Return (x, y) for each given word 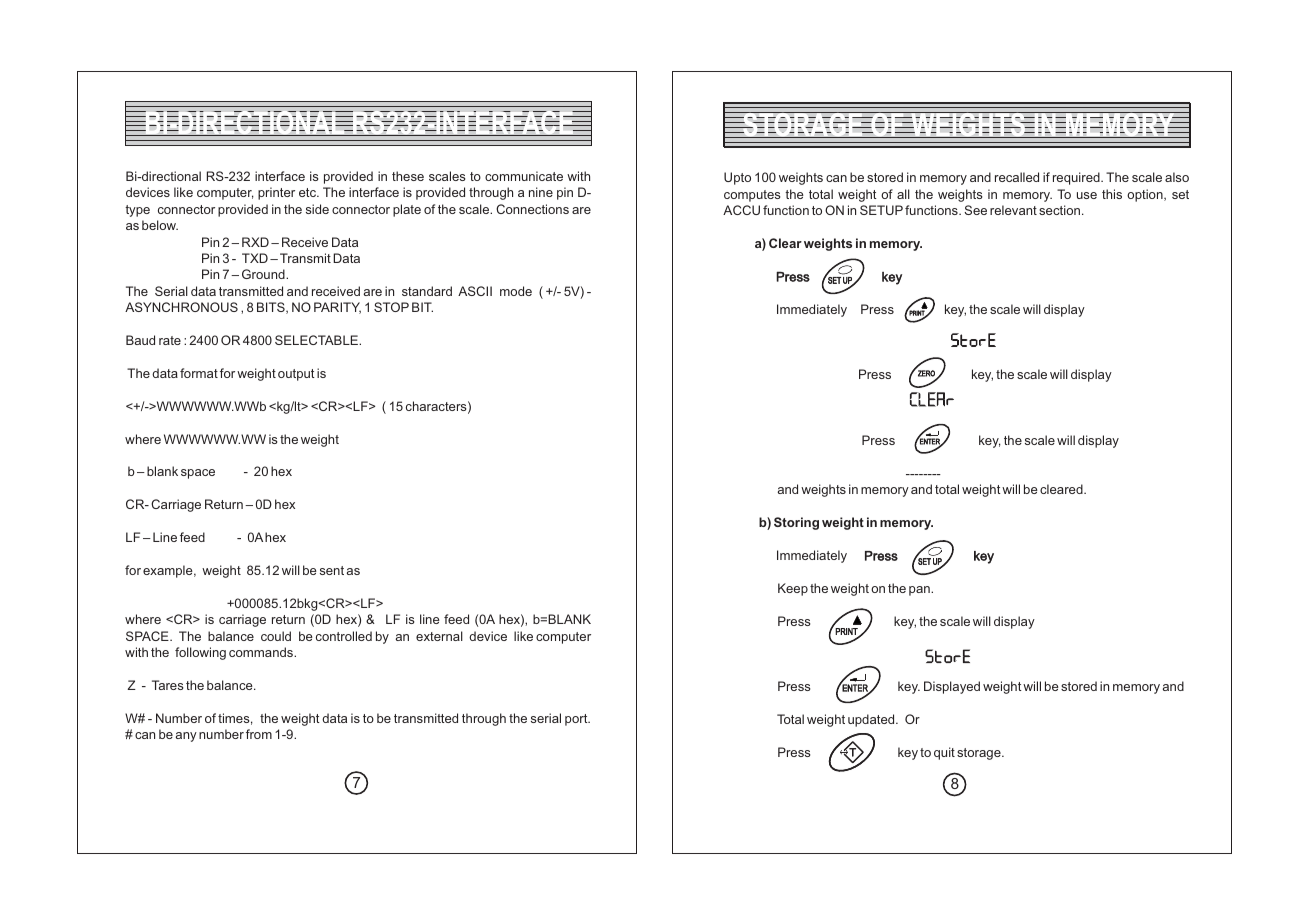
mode (516, 291)
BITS (272, 308)
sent (332, 570)
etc (309, 192)
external (439, 636)
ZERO (926, 373)
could (276, 636)
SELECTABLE (317, 340)
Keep (793, 589)
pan (920, 591)
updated (872, 720)
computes (752, 196)
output (296, 375)
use (1087, 195)
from (259, 734)
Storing (796, 523)
